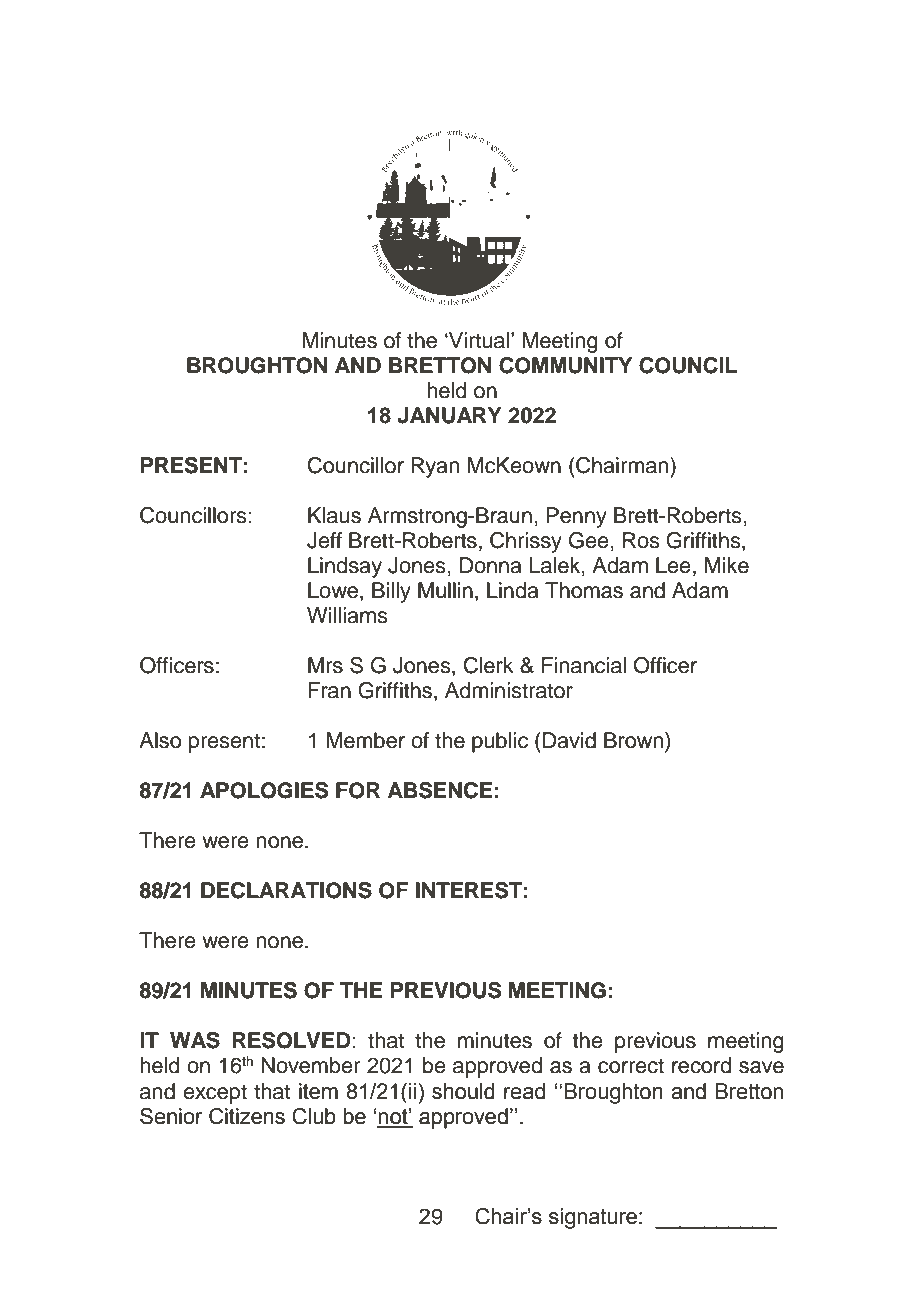 This screenshot has height=1308, width=924. Describe the element at coordinates (286, 890) in the screenshot. I see `DECLARATIONS` at that location.
